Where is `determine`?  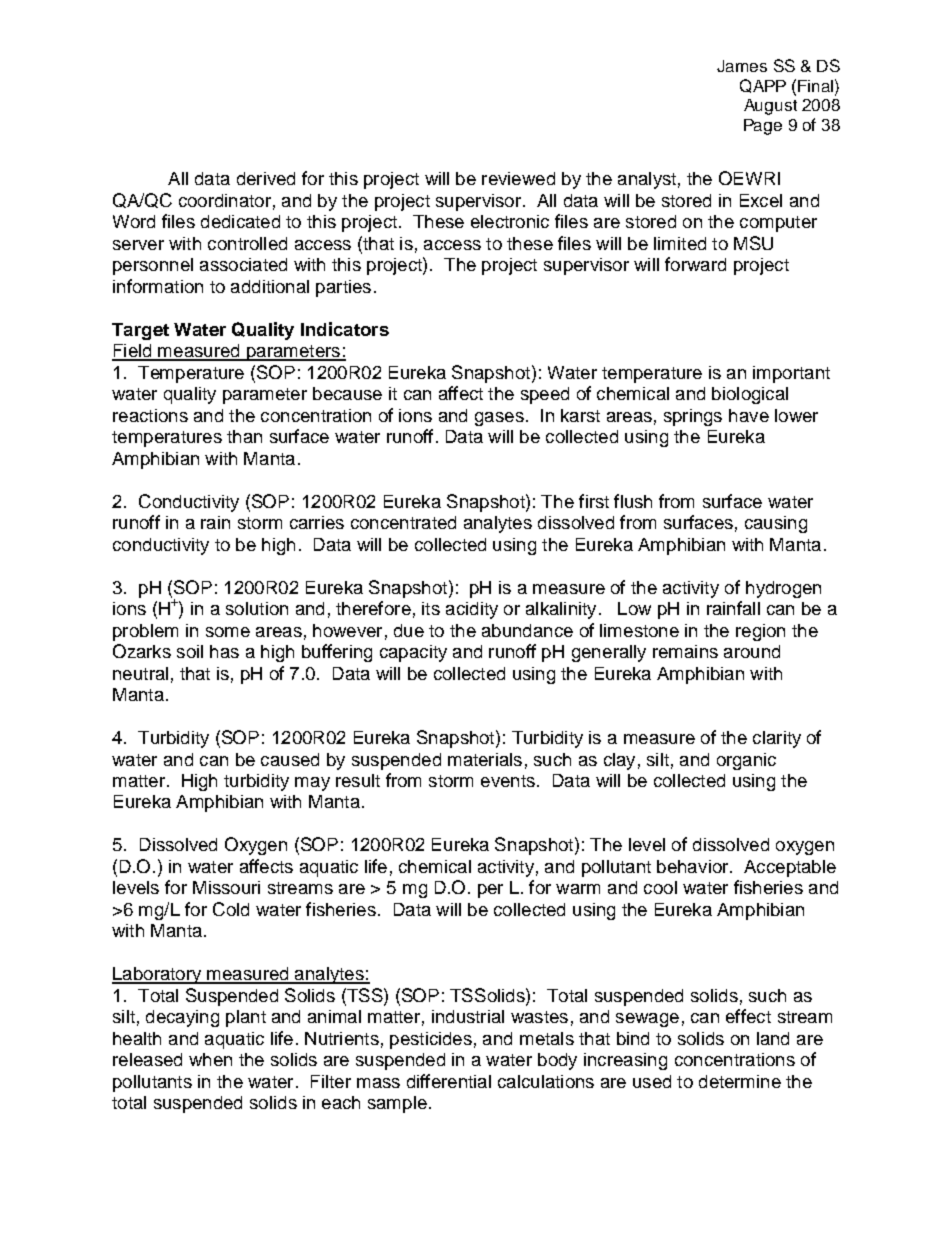 determine is located at coordinates (740, 1081).
